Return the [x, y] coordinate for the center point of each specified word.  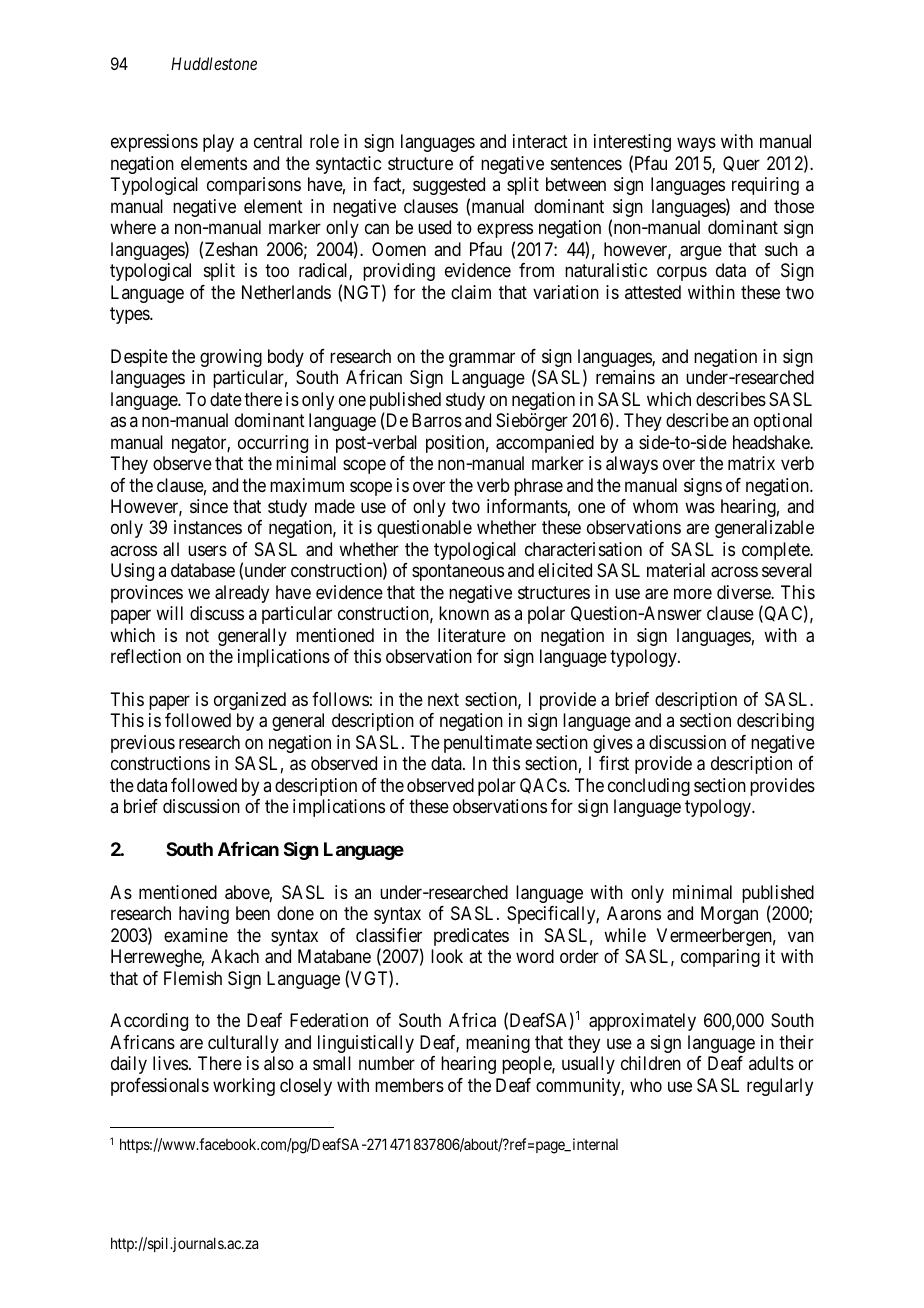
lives [170, 1063]
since [209, 506]
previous [143, 744]
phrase [538, 487]
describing [775, 722]
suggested [449, 186]
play [218, 143]
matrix [751, 463]
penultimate [488, 744]
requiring [765, 186]
